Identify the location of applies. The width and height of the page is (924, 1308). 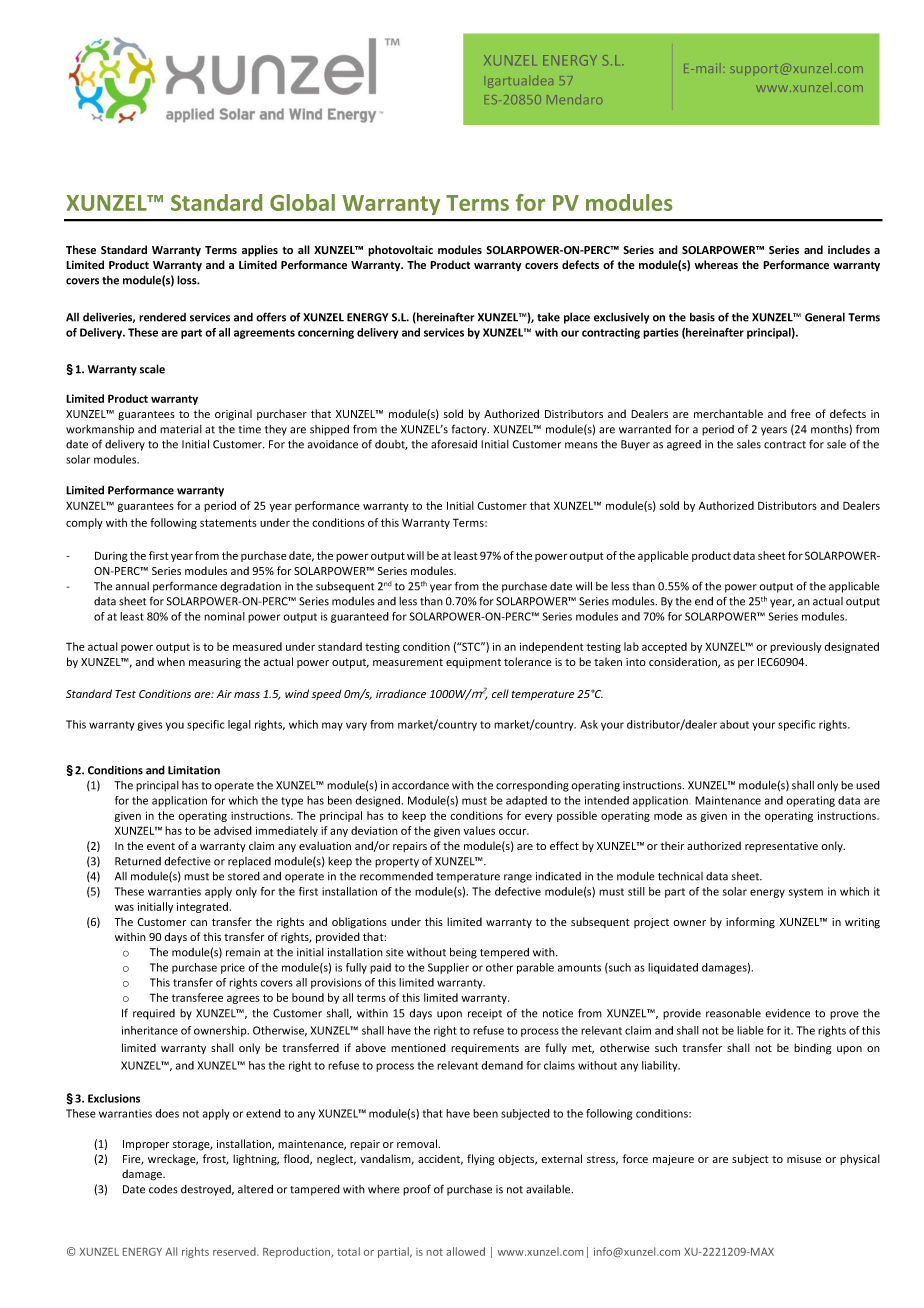
(260, 251).
